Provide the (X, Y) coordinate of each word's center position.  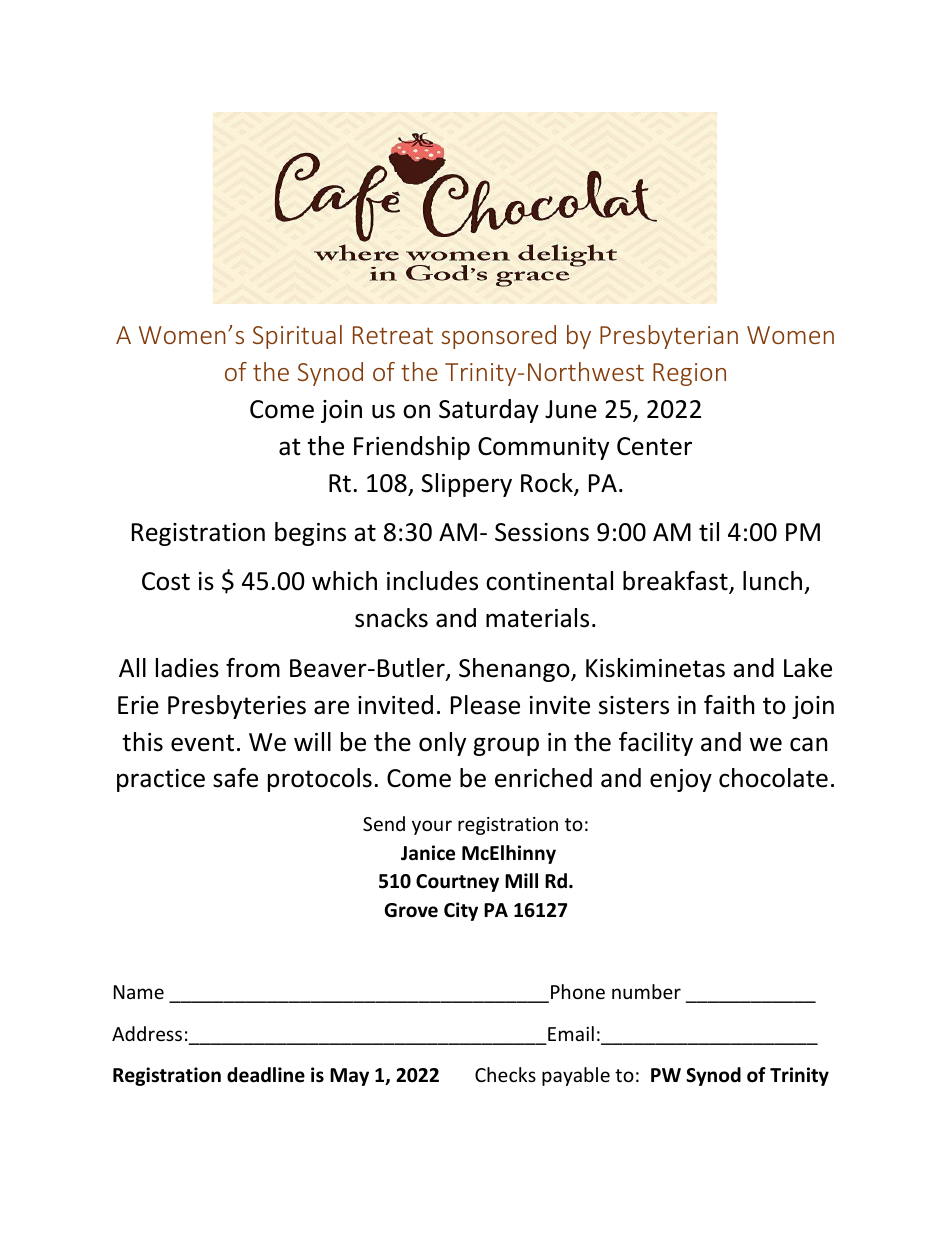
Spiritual (297, 337)
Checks (505, 1074)
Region (689, 374)
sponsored (498, 337)
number (646, 991)
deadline (266, 1075)
